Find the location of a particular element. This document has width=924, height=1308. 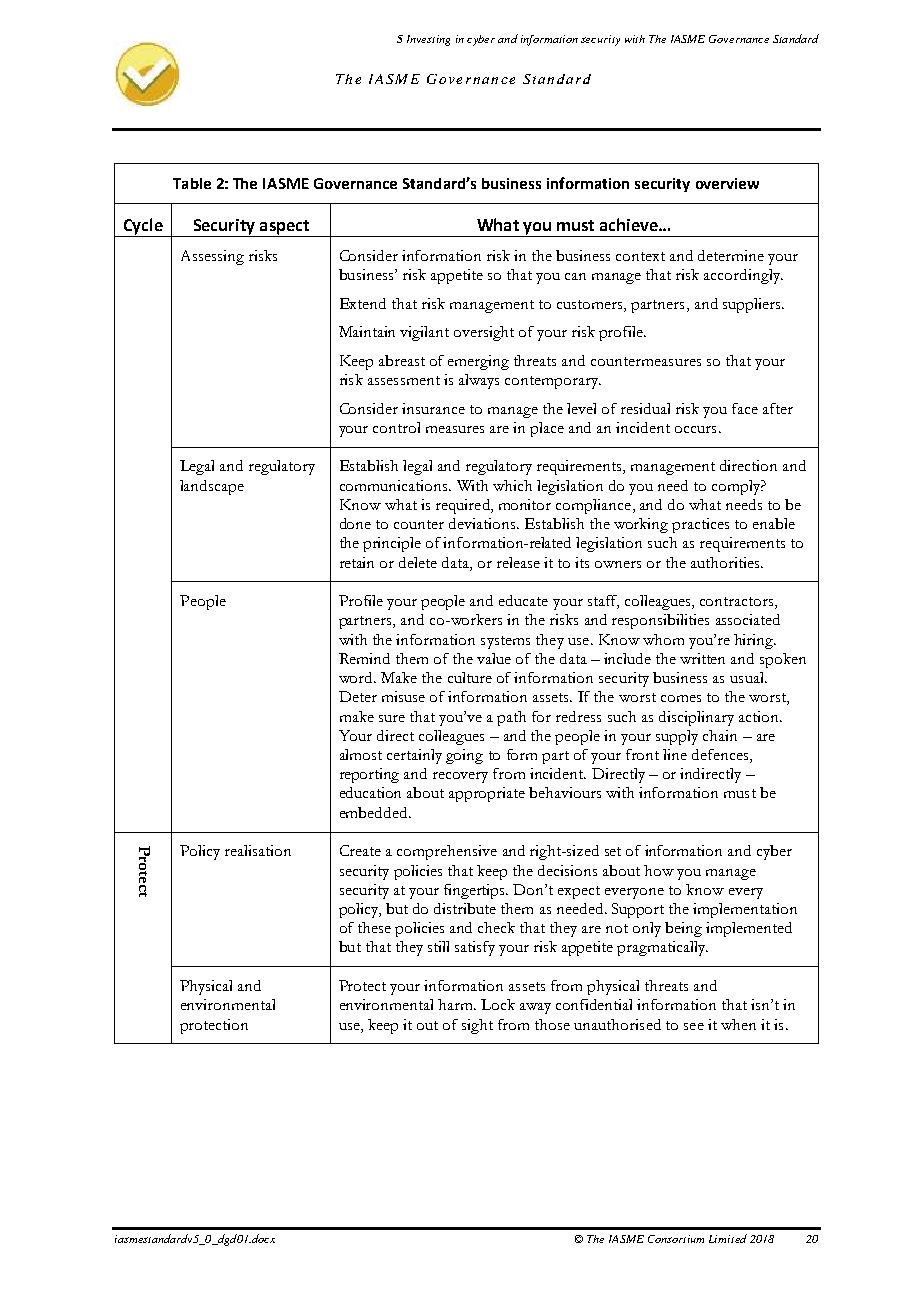

these is located at coordinates (374, 927).
